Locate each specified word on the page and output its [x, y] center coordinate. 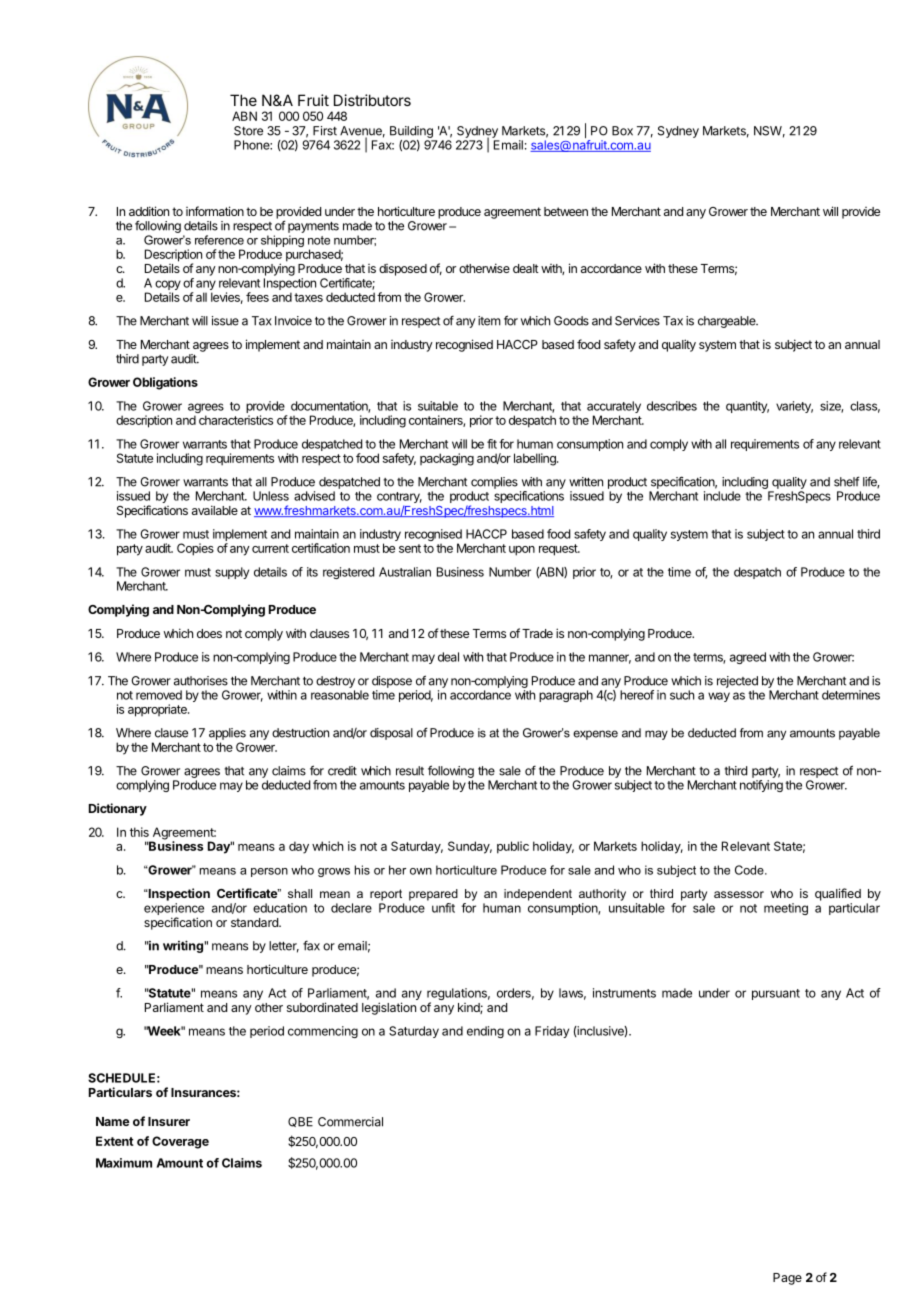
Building [411, 132]
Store [248, 131]
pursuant [776, 994]
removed [159, 695]
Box [622, 131]
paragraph [566, 696]
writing [183, 946]
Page [787, 1279]
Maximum [124, 1163]
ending [485, 1032]
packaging [447, 459]
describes [672, 406]
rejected [737, 682]
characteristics [236, 420]
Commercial [350, 1122]
